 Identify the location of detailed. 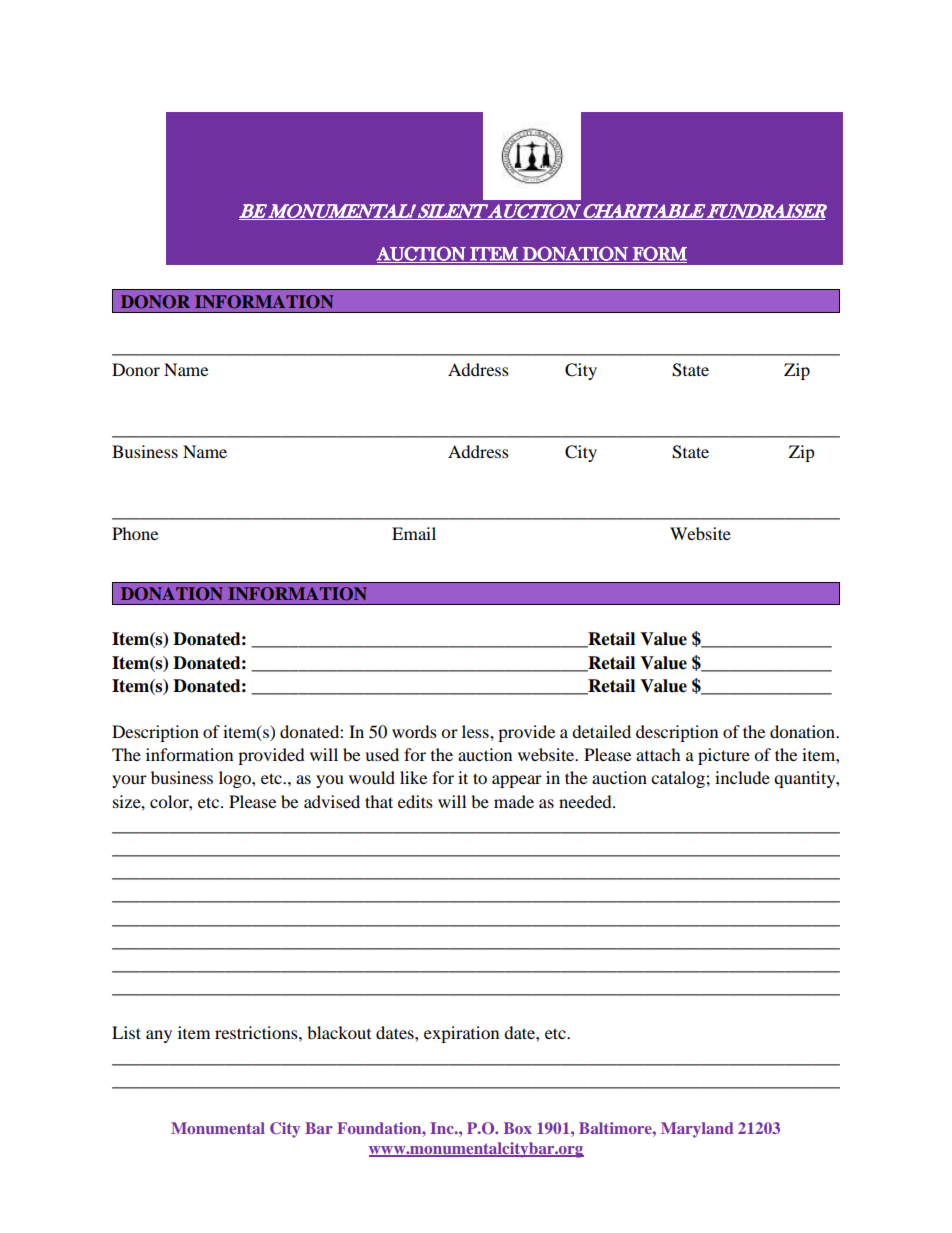
(601, 731).
